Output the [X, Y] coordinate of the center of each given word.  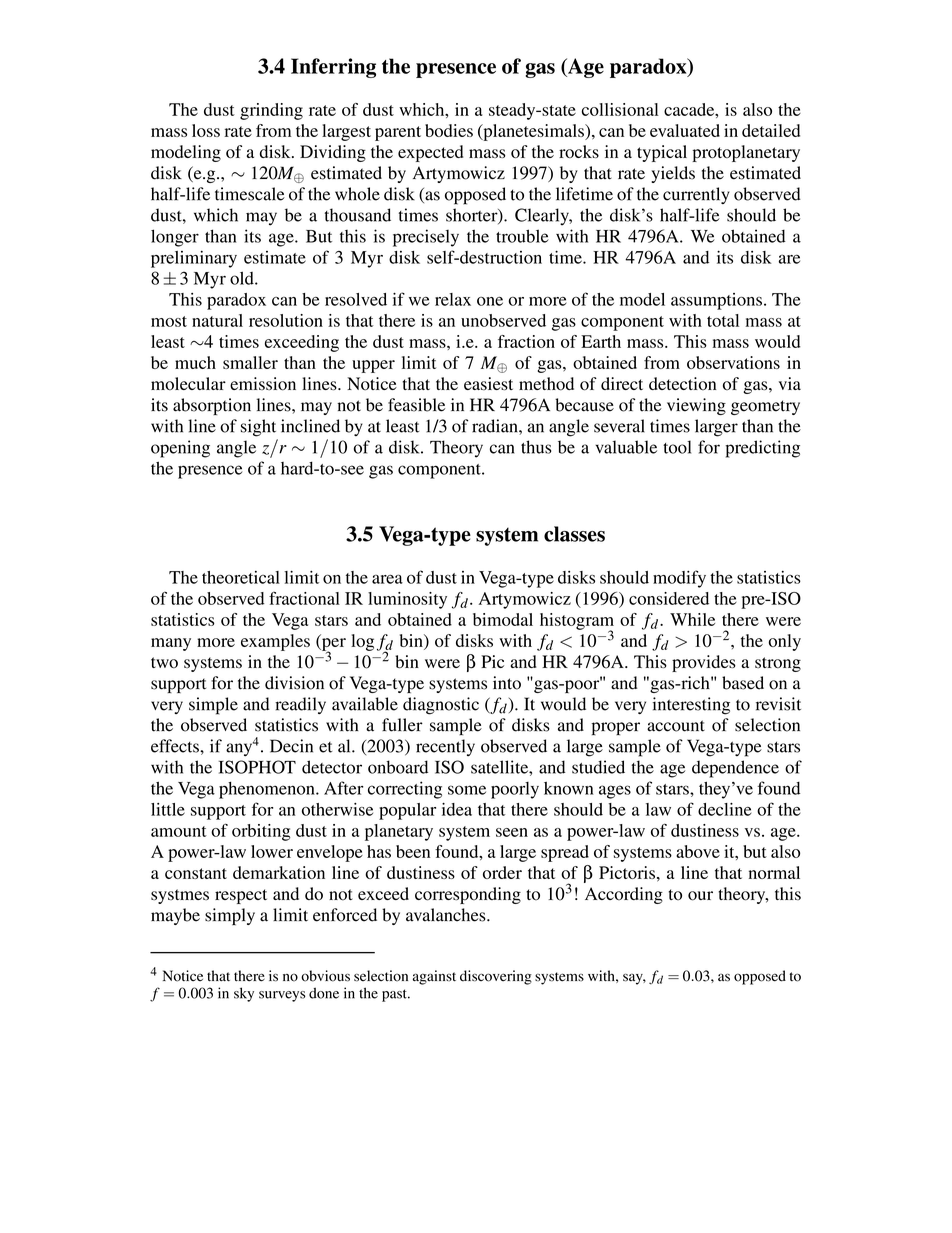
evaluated [685, 130]
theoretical [241, 577]
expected [430, 153]
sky [244, 994]
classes [574, 534]
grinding [271, 111]
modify [679, 579]
